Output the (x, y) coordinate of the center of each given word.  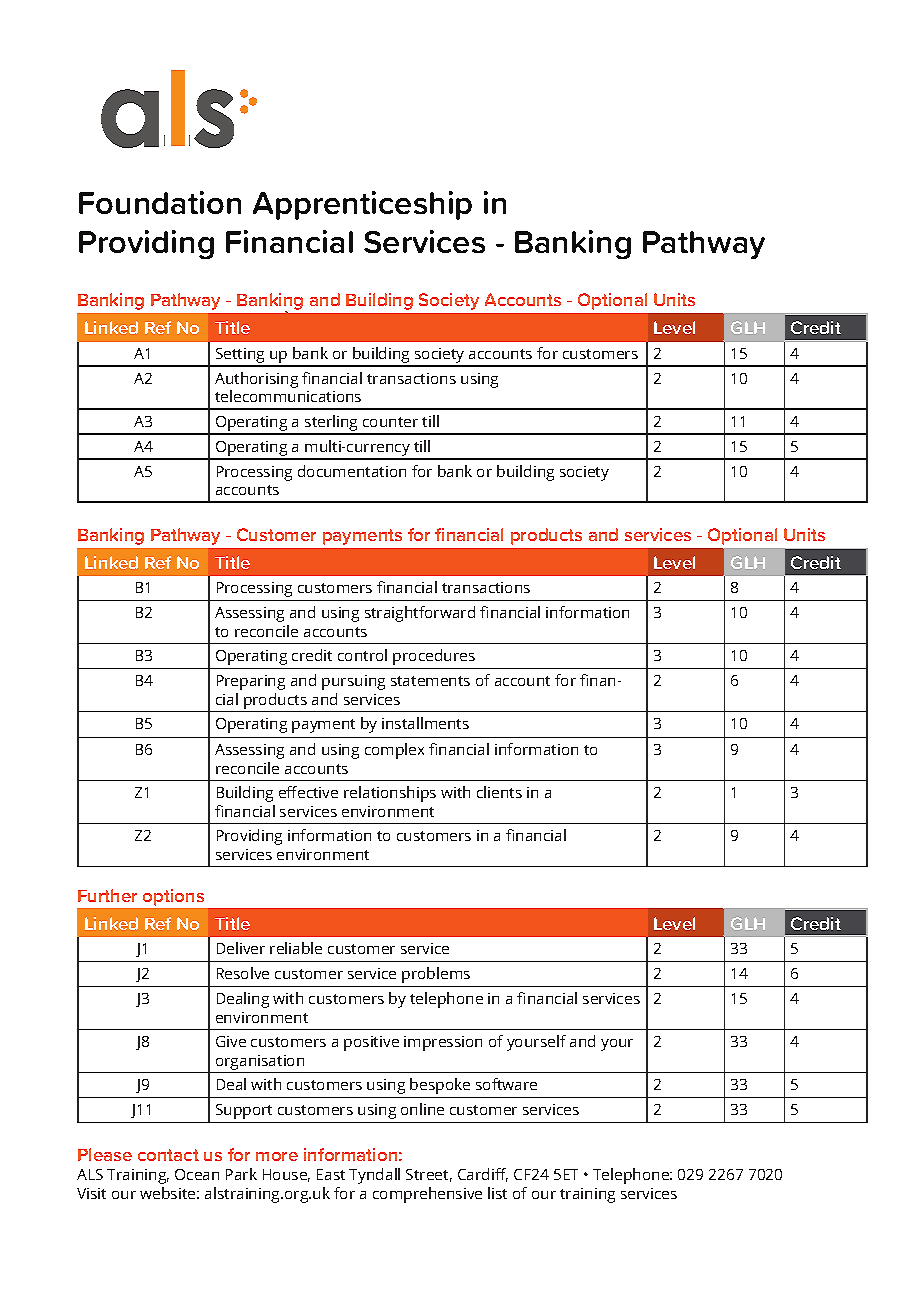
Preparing (251, 682)
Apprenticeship (362, 205)
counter (390, 422)
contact (168, 1155)
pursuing (353, 682)
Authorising (256, 380)
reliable (296, 948)
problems (436, 975)
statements (430, 681)
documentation (352, 471)
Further (107, 895)
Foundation (160, 202)
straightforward (420, 614)
